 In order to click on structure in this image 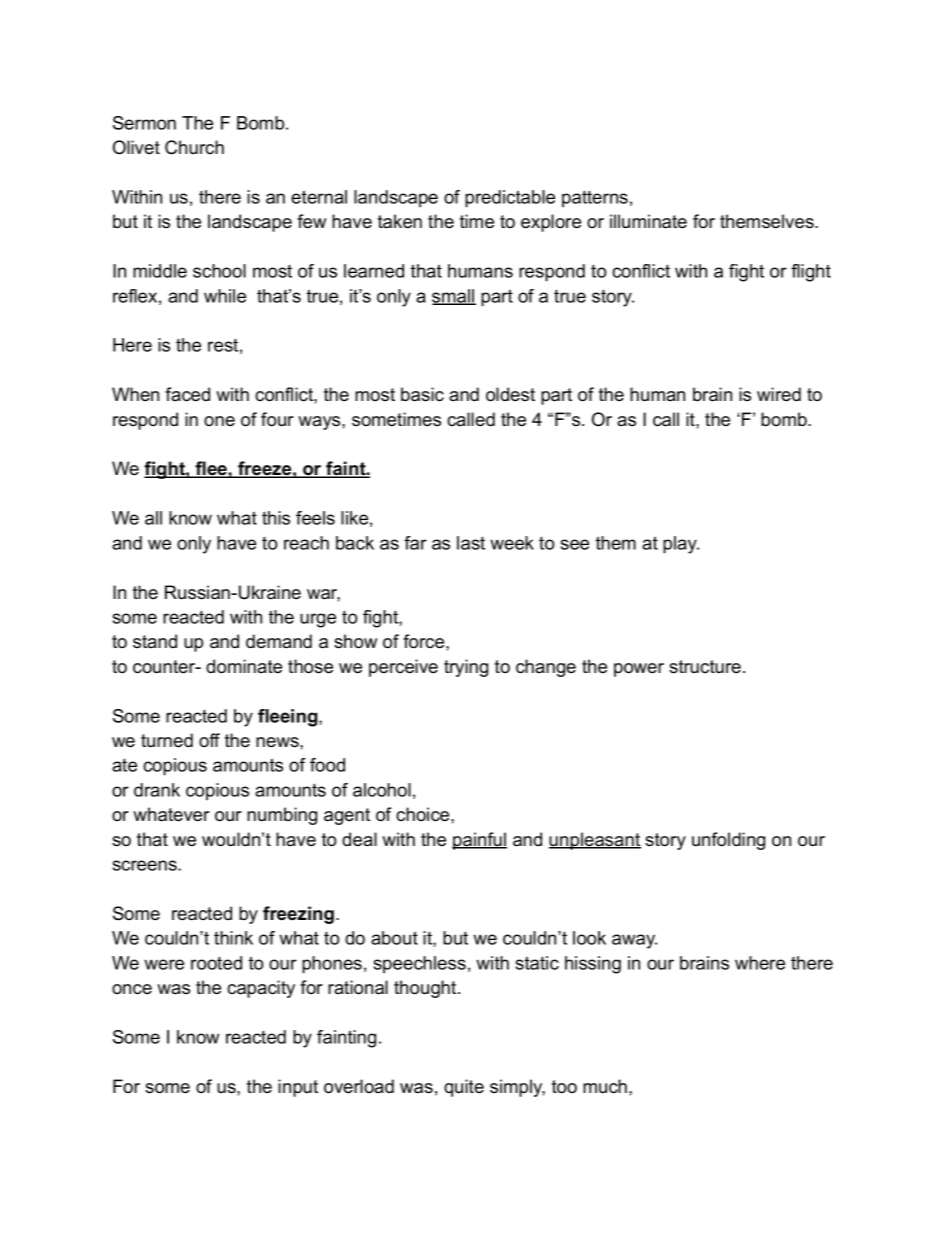, I will do `click(705, 667)`.
